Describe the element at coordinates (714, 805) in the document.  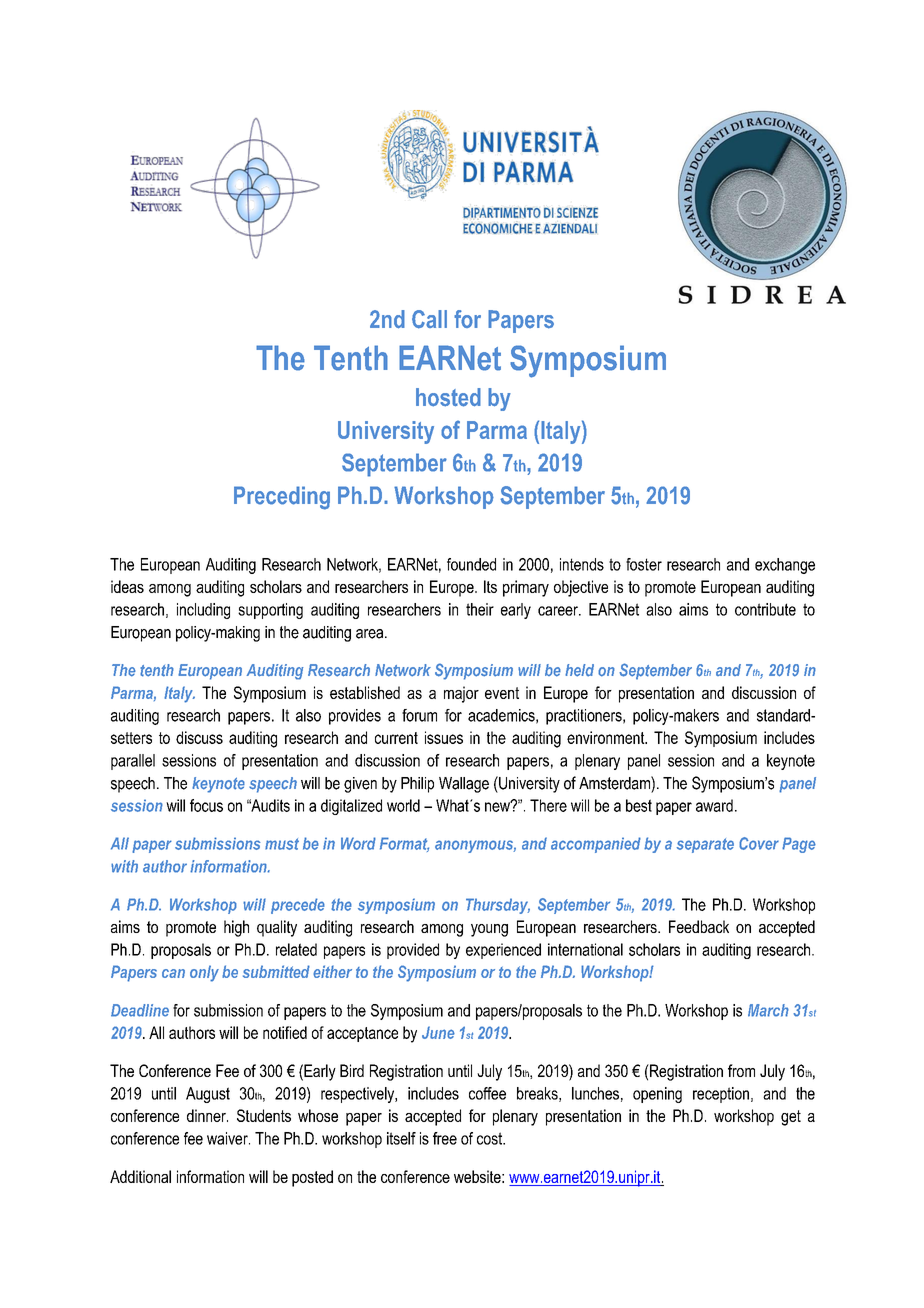
I see `award` at that location.
